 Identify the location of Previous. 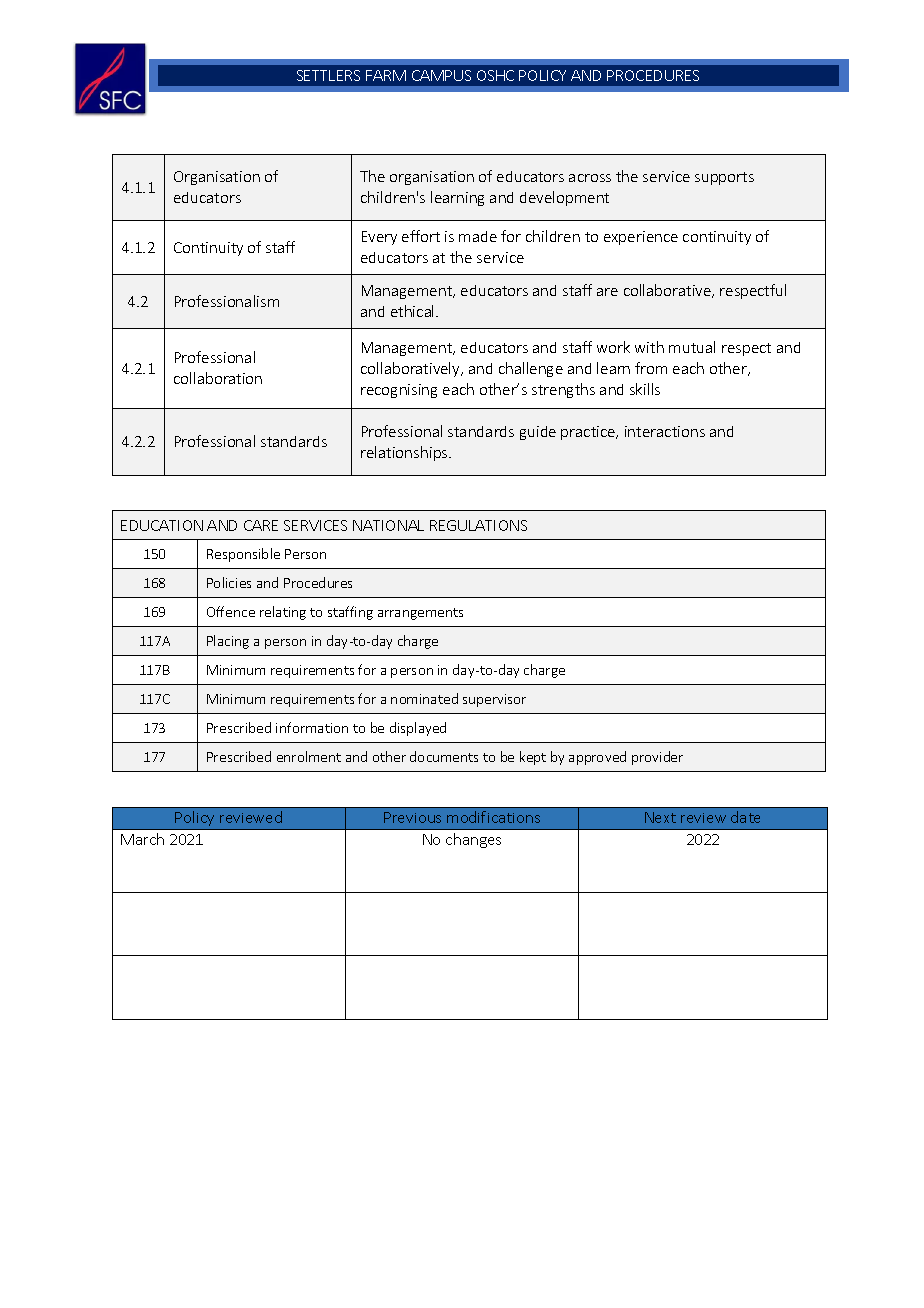
(412, 817).
